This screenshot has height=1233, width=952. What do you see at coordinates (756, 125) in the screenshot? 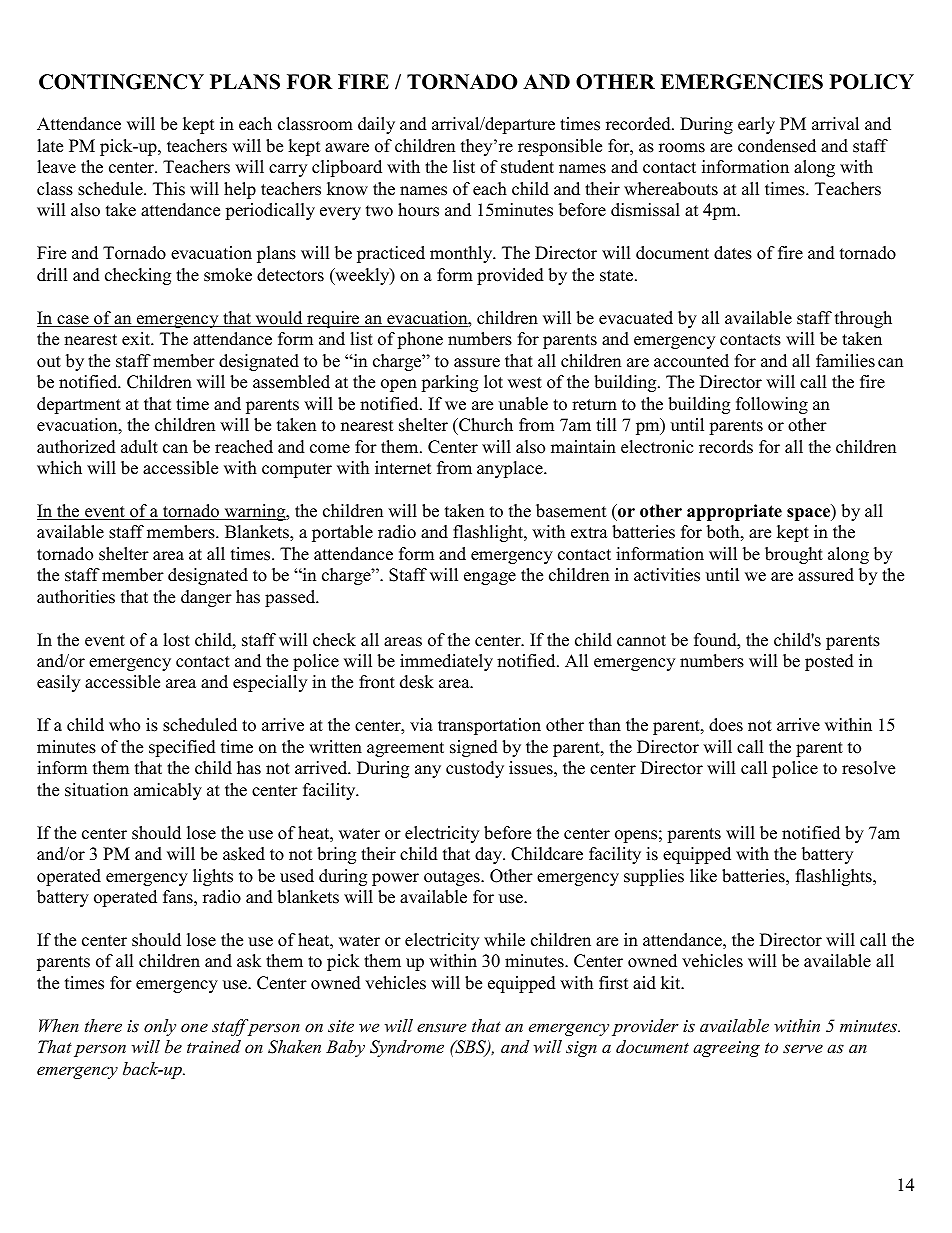
I see `early` at bounding box center [756, 125].
